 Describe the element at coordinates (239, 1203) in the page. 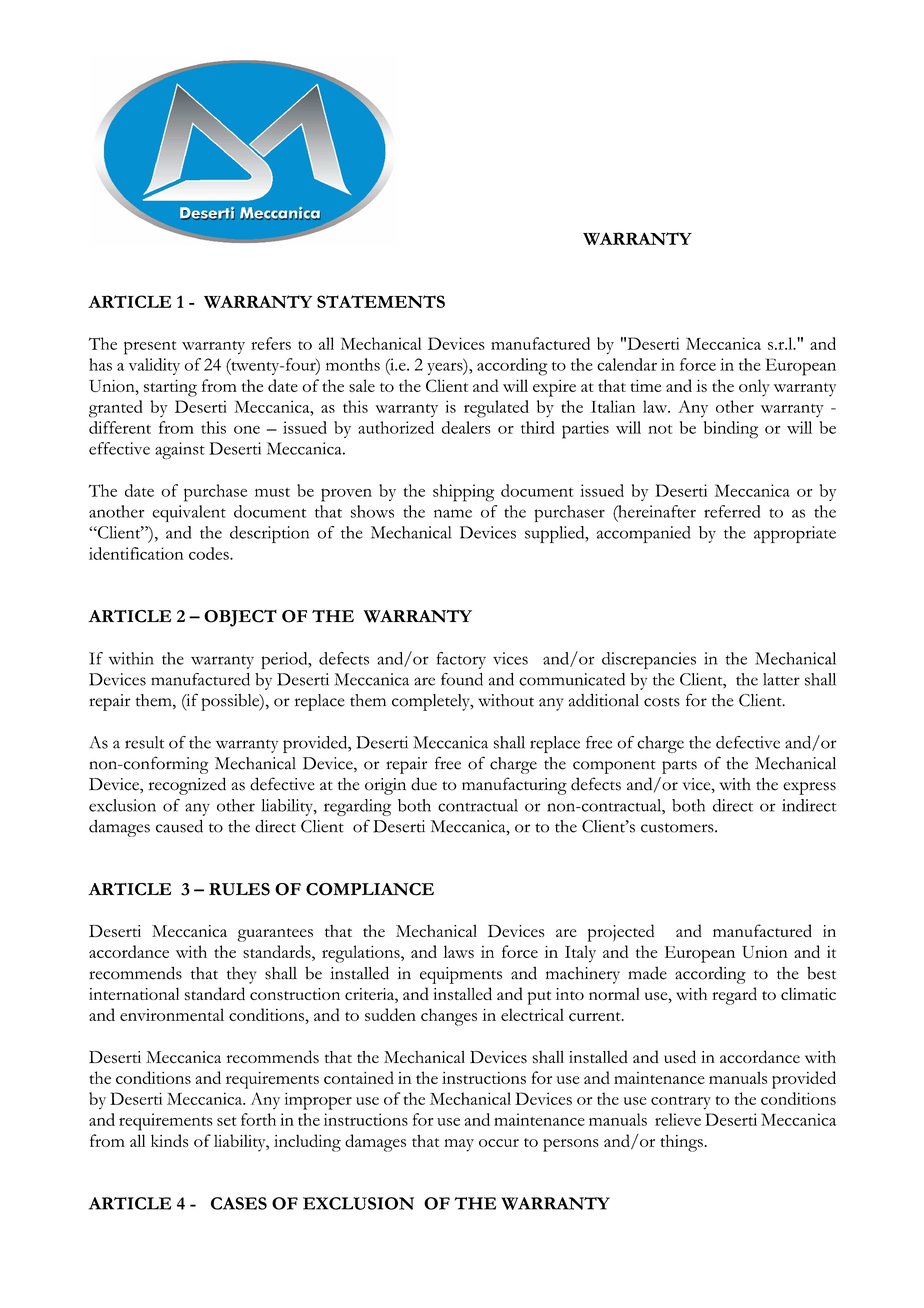

I see `CASES` at that location.
